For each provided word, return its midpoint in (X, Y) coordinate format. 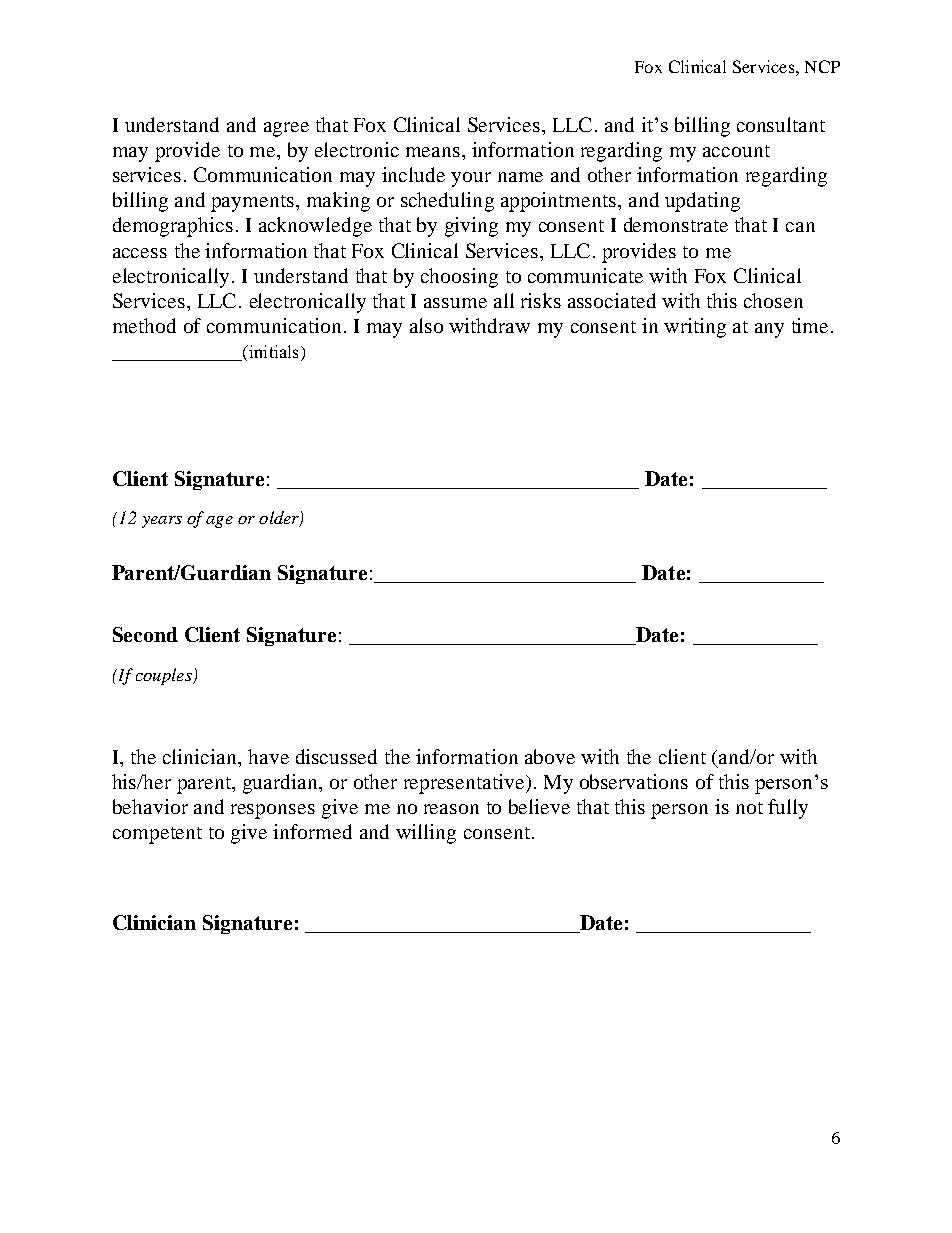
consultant (781, 124)
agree (286, 129)
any (769, 330)
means (433, 152)
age (219, 522)
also (426, 325)
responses (273, 811)
